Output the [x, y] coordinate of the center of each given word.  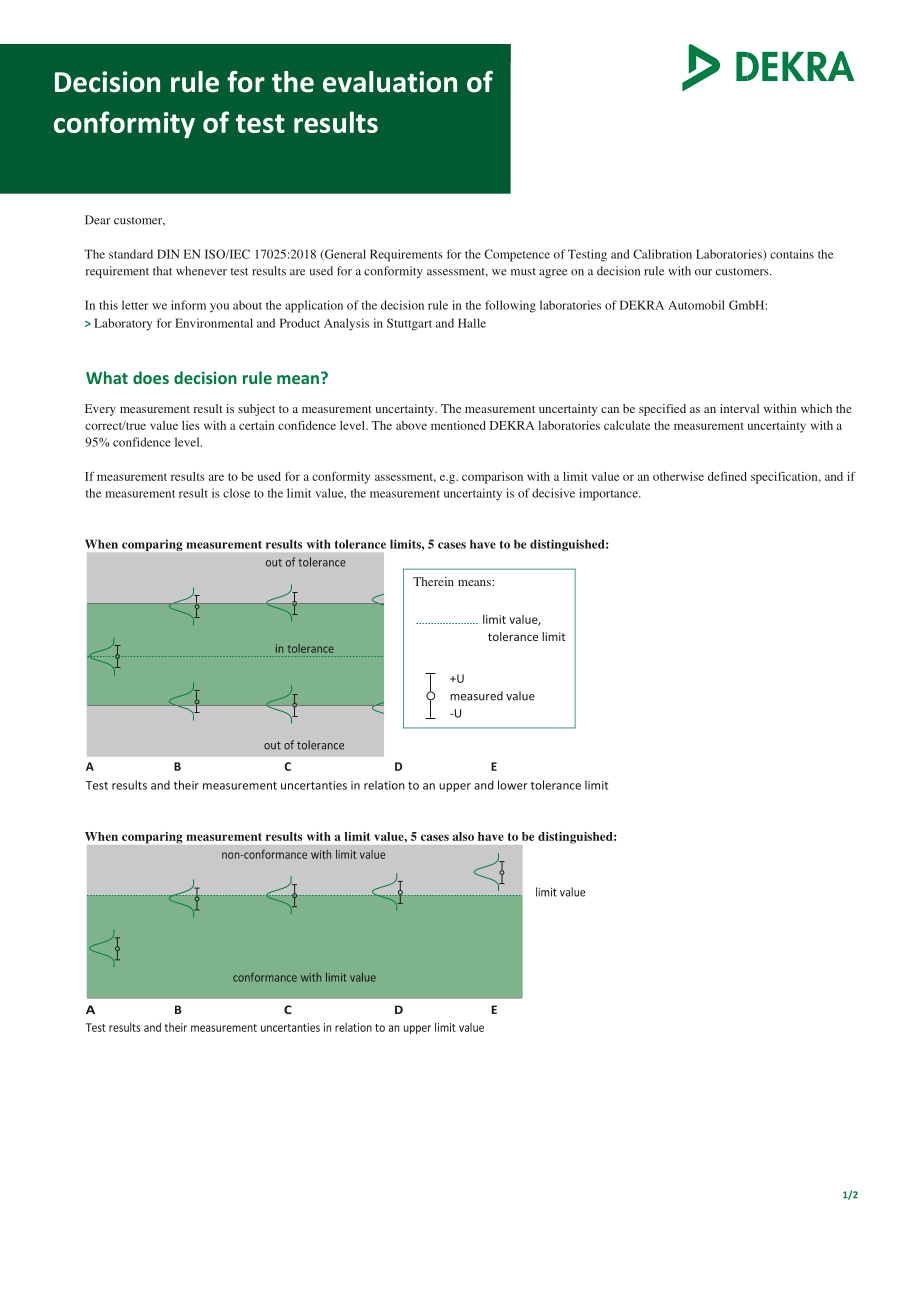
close [236, 493]
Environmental [214, 323]
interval [739, 408]
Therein [433, 581]
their [186, 785]
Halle [472, 323]
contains [792, 254]
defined [727, 476]
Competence [517, 255]
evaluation [390, 82]
